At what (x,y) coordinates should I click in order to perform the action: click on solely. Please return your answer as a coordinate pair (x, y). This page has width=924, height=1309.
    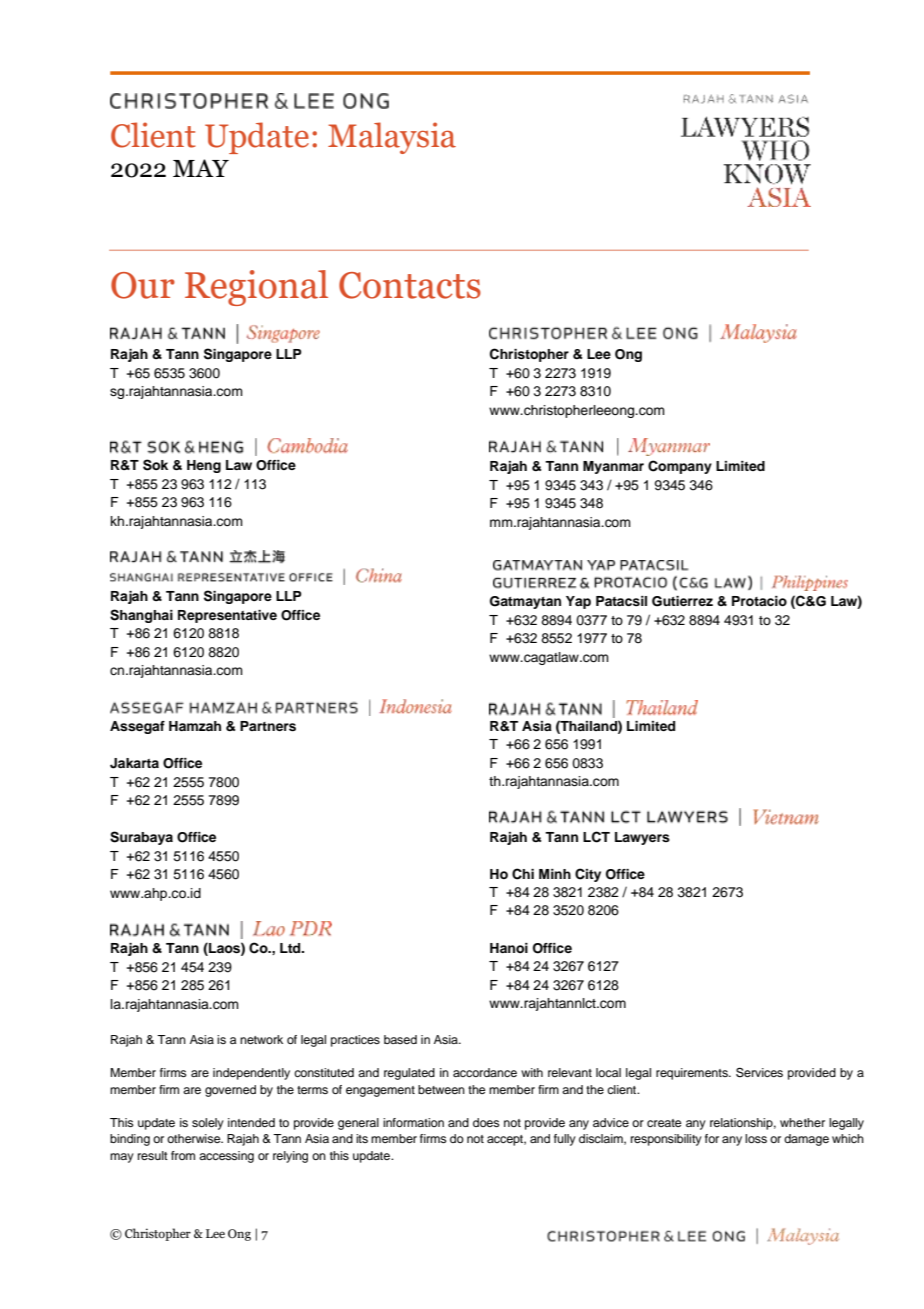
    Looking at the image, I should click on (208, 1124).
